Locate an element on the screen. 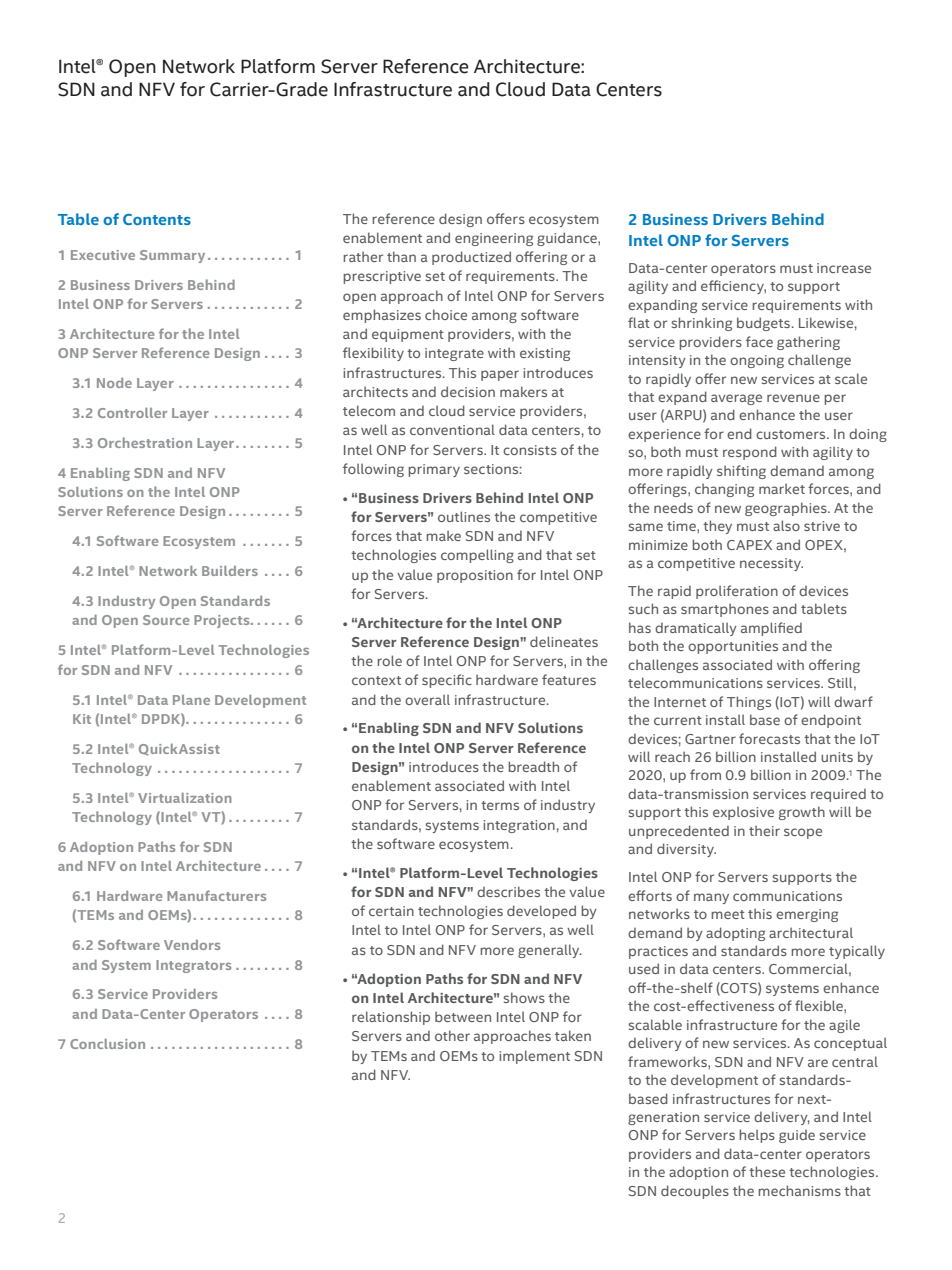  Conclusion is located at coordinates (107, 1044).
